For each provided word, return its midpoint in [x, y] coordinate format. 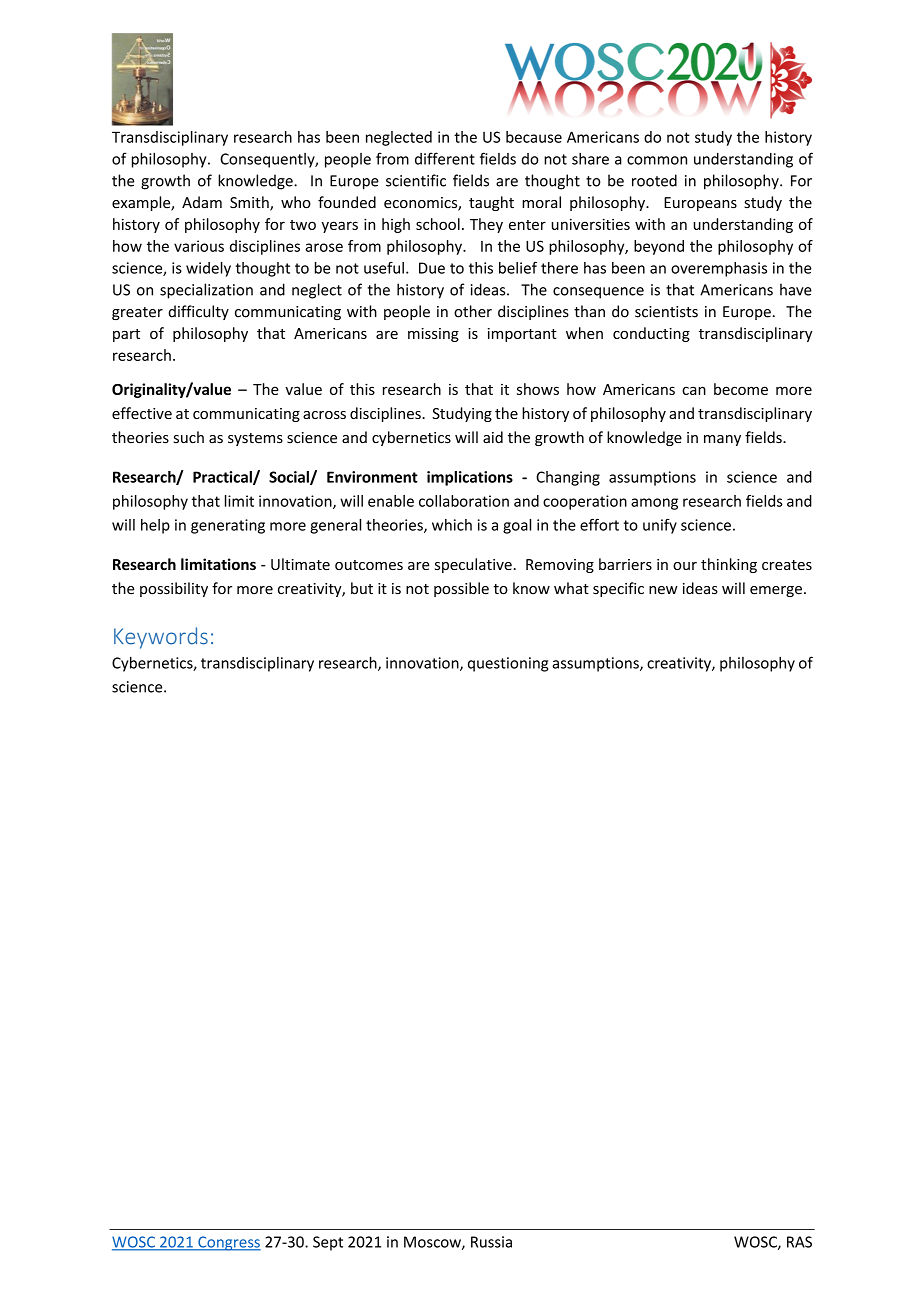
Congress [228, 1243]
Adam [202, 202]
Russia [491, 1242]
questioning [508, 664]
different [445, 158]
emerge [776, 591]
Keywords [161, 638]
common [657, 160]
